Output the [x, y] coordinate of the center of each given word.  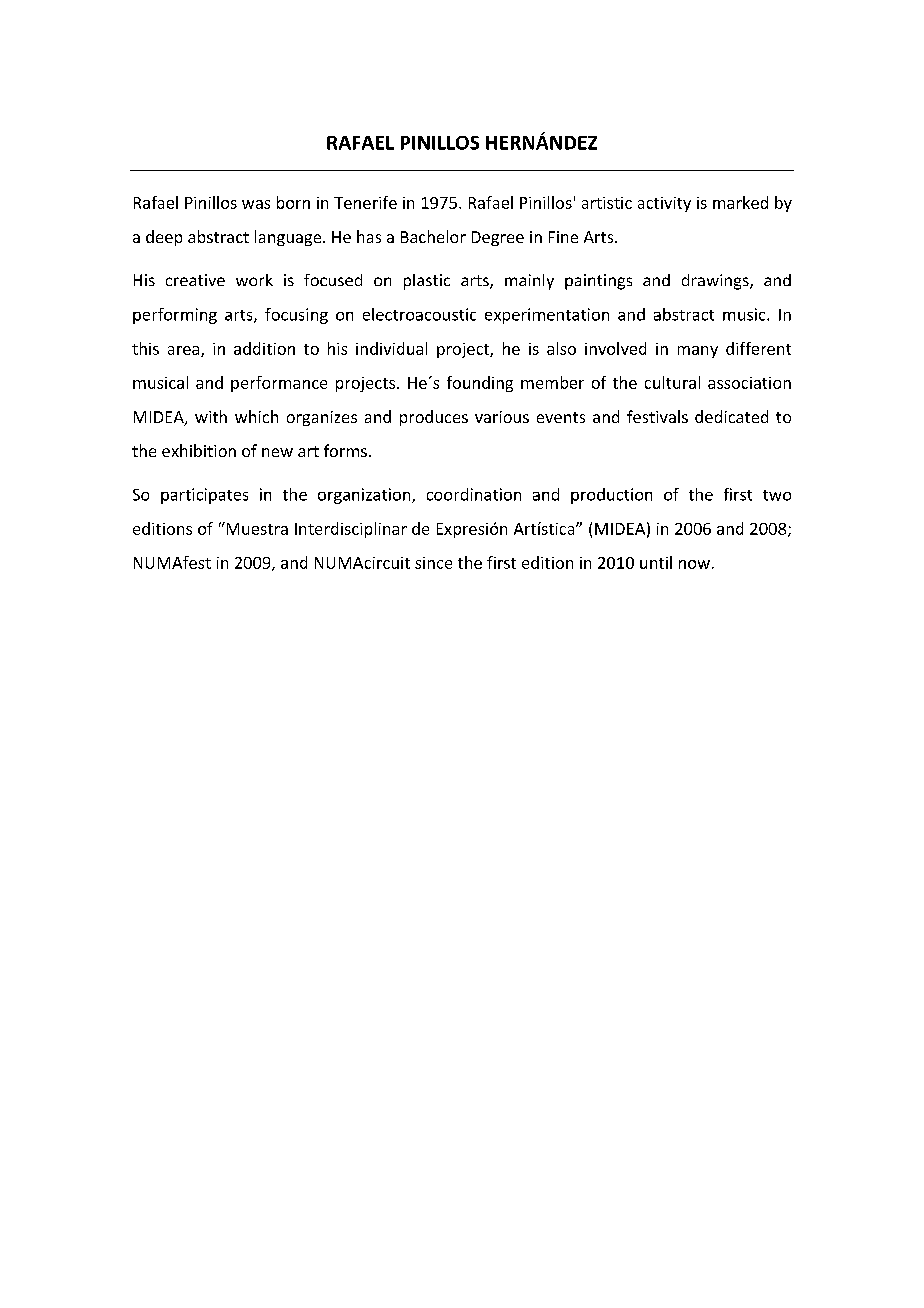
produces [434, 418]
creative [195, 280]
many [698, 352]
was [256, 204]
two [777, 495]
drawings [716, 282]
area [185, 351]
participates [204, 496]
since [433, 563]
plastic [427, 282]
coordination [474, 494]
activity [664, 204]
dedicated [731, 416]
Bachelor [433, 236]
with [211, 416]
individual [391, 348]
